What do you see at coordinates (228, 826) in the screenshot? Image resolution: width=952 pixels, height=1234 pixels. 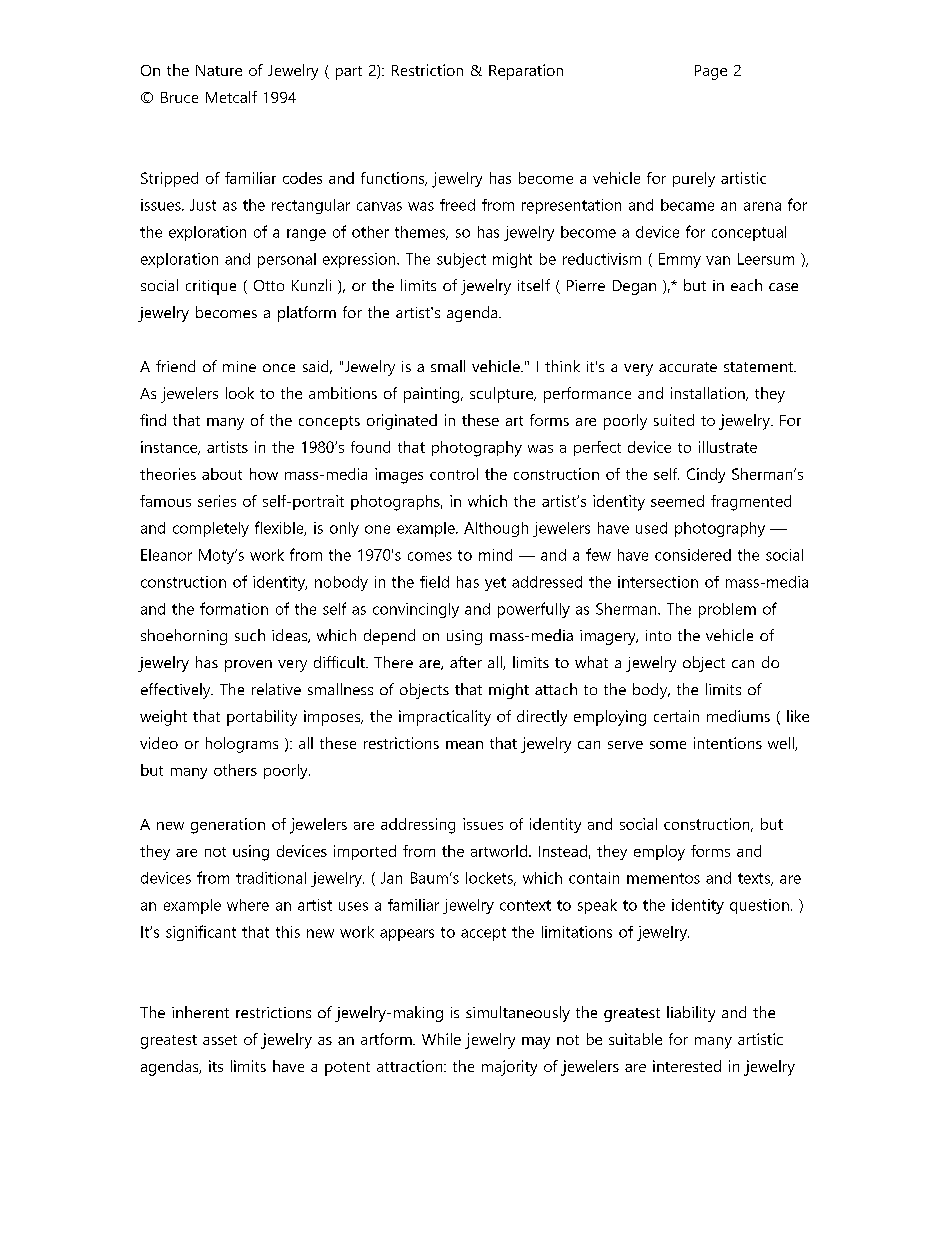 I see `generation` at bounding box center [228, 826].
